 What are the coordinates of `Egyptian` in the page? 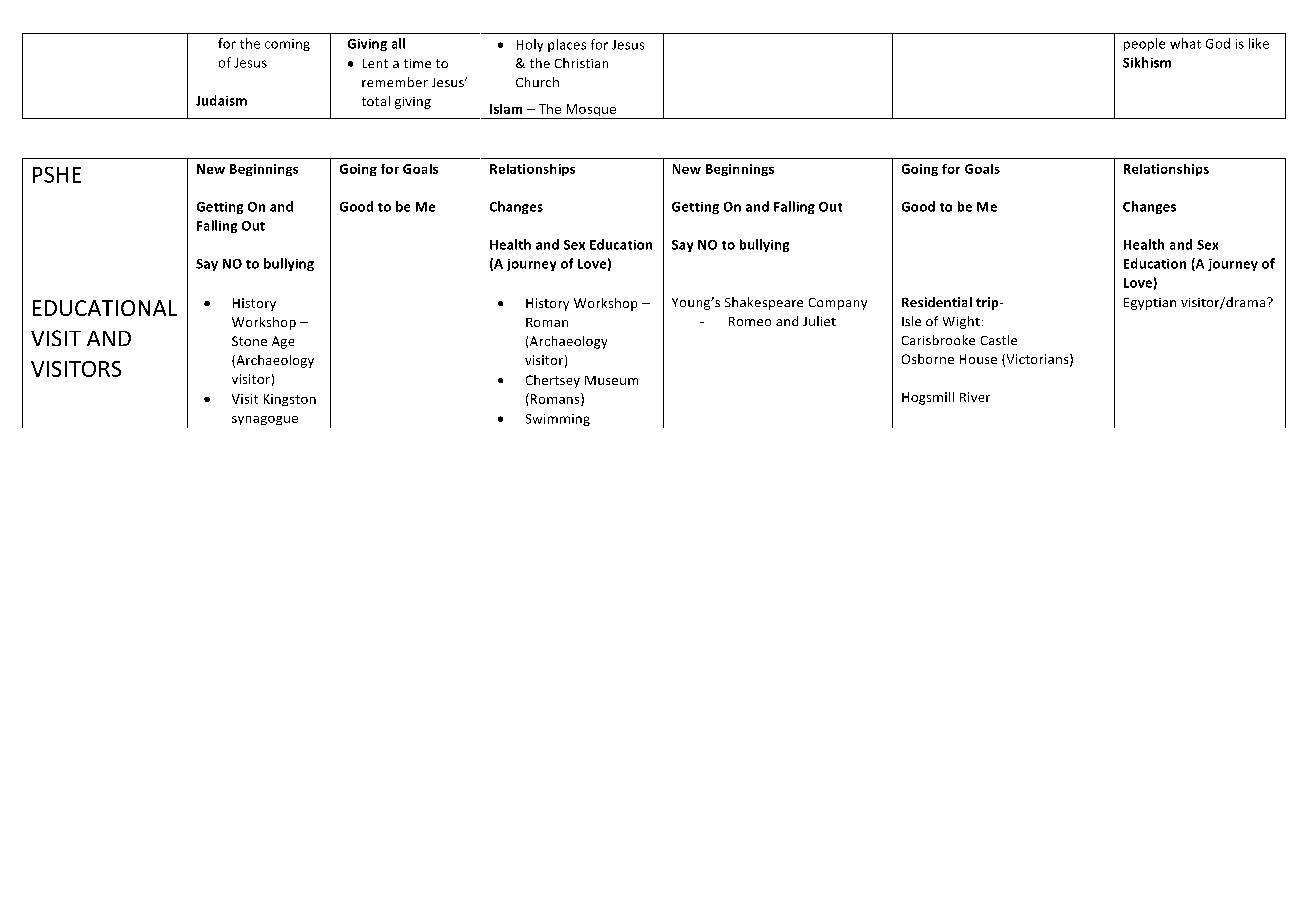 It's located at (1150, 304).
